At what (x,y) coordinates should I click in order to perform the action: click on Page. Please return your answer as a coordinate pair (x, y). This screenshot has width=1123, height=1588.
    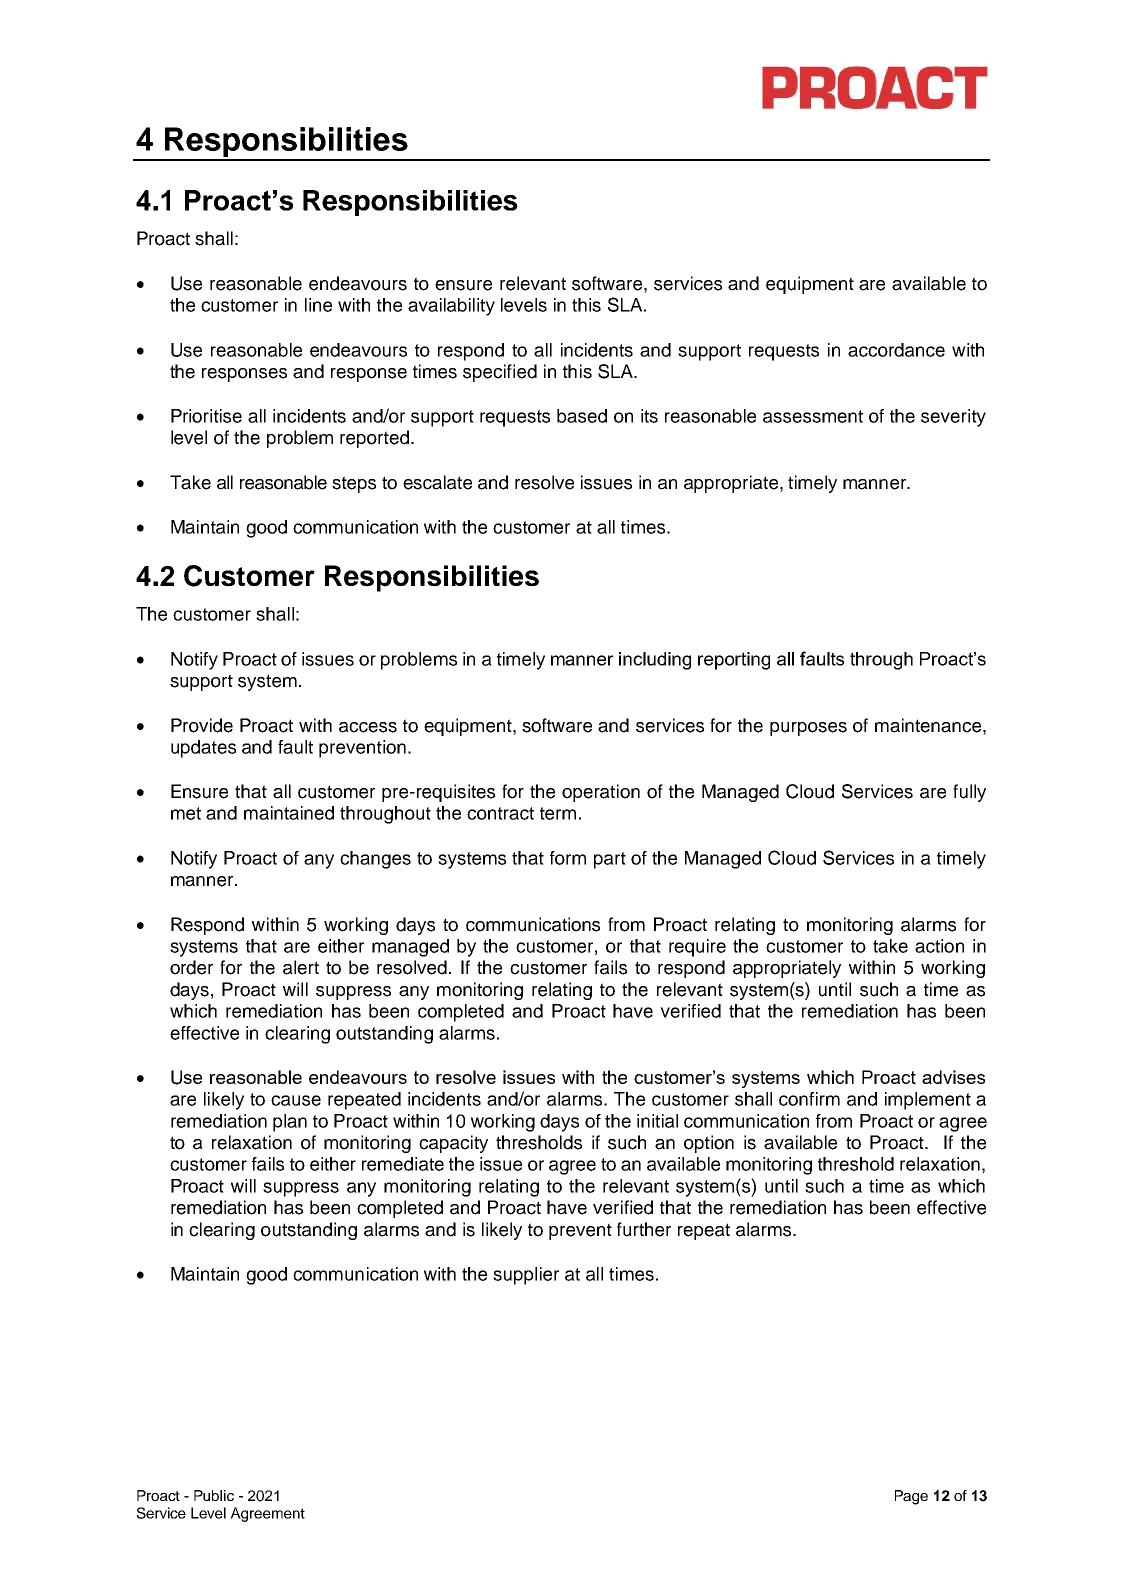
    Looking at the image, I should click on (911, 1497).
